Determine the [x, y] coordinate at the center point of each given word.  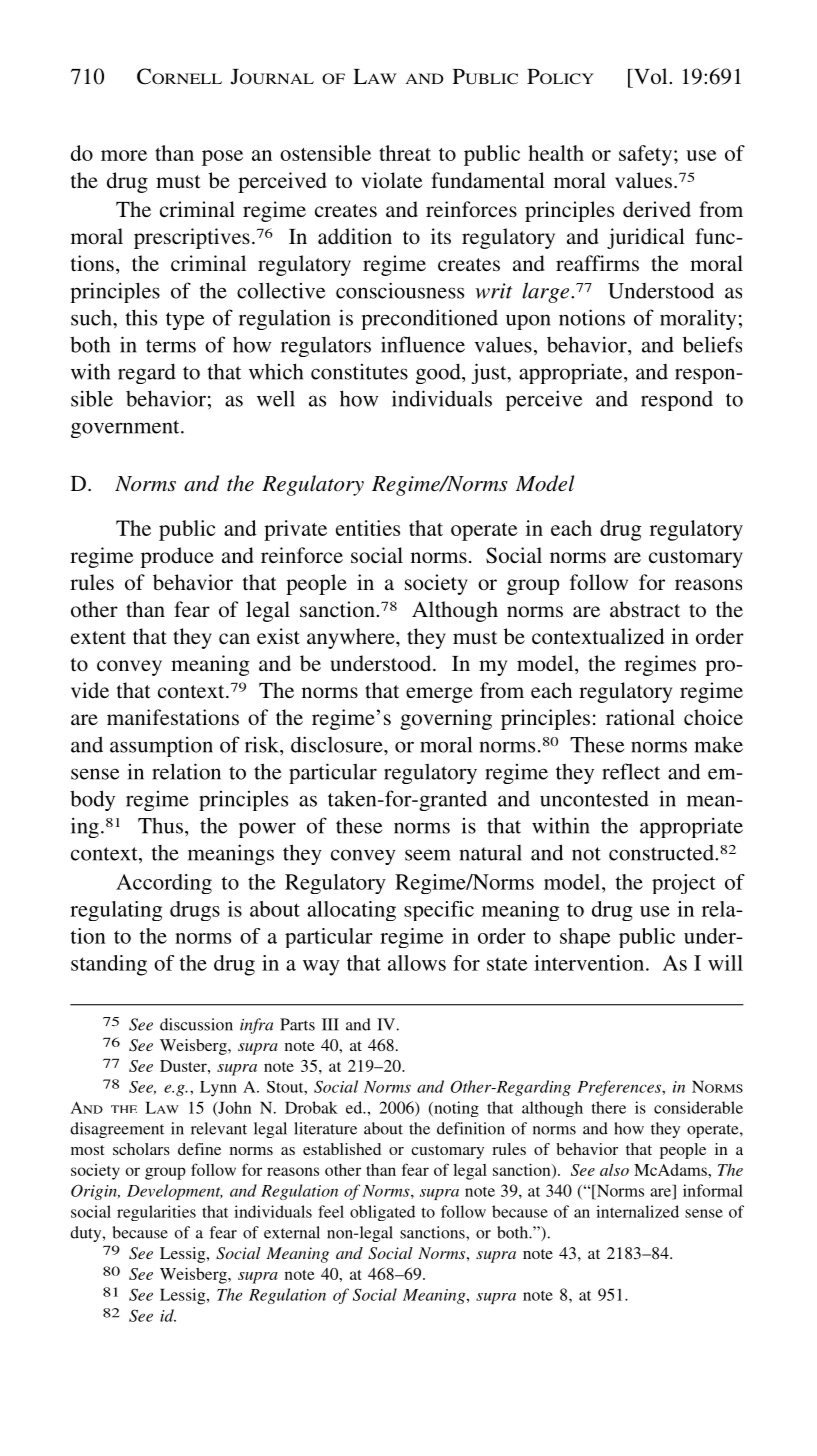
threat [405, 153]
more [124, 155]
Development [175, 1192]
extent [98, 638]
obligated [382, 1213]
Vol [651, 76]
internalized [637, 1211]
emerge [439, 695]
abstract [645, 609]
